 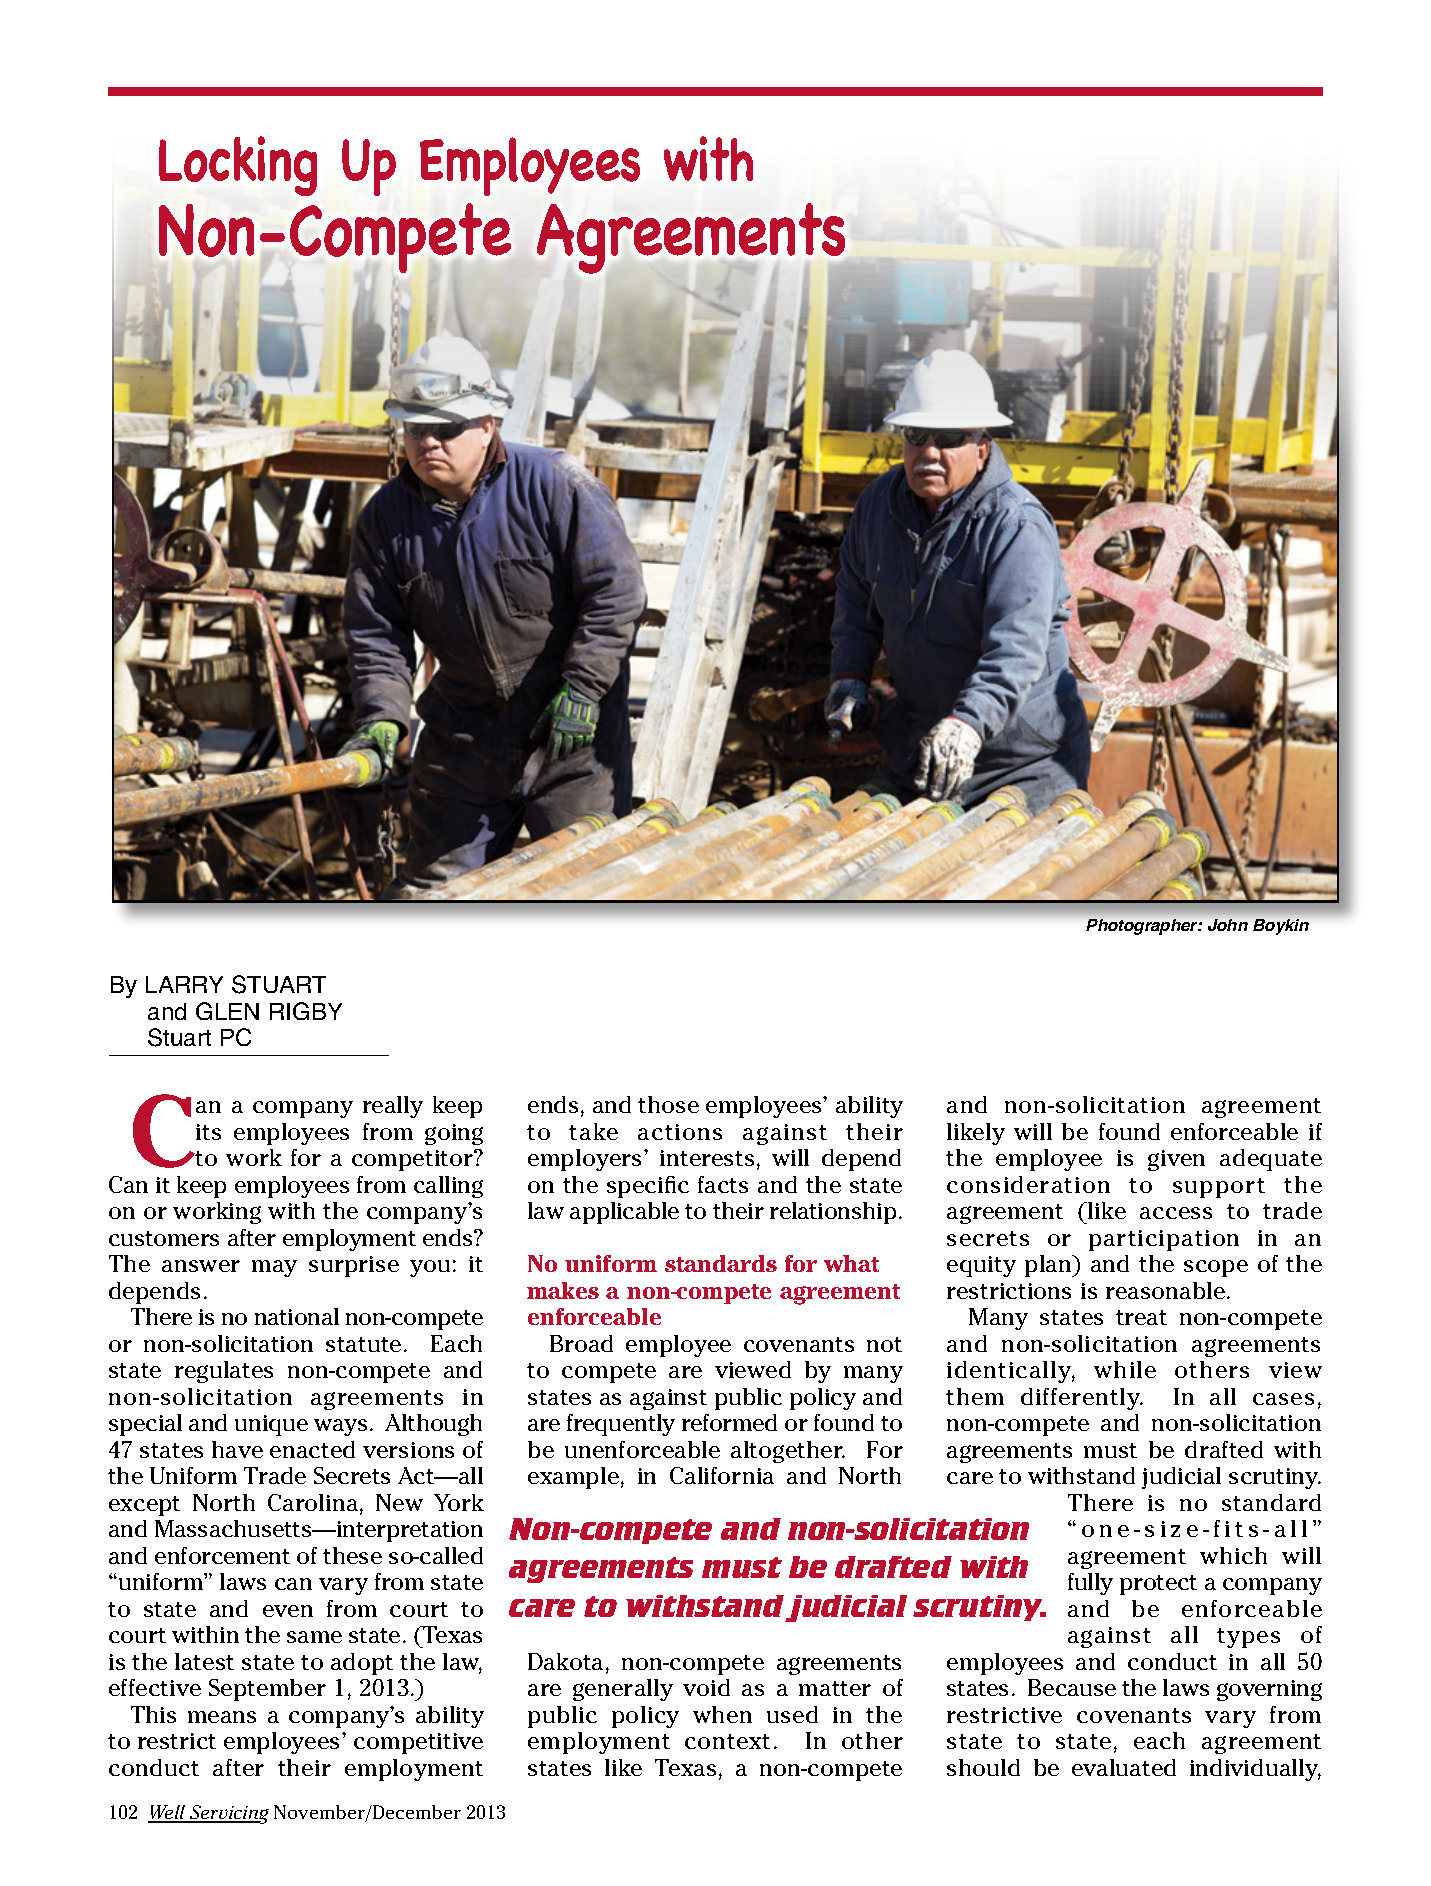 I want to click on LARRY, so click(x=184, y=984).
